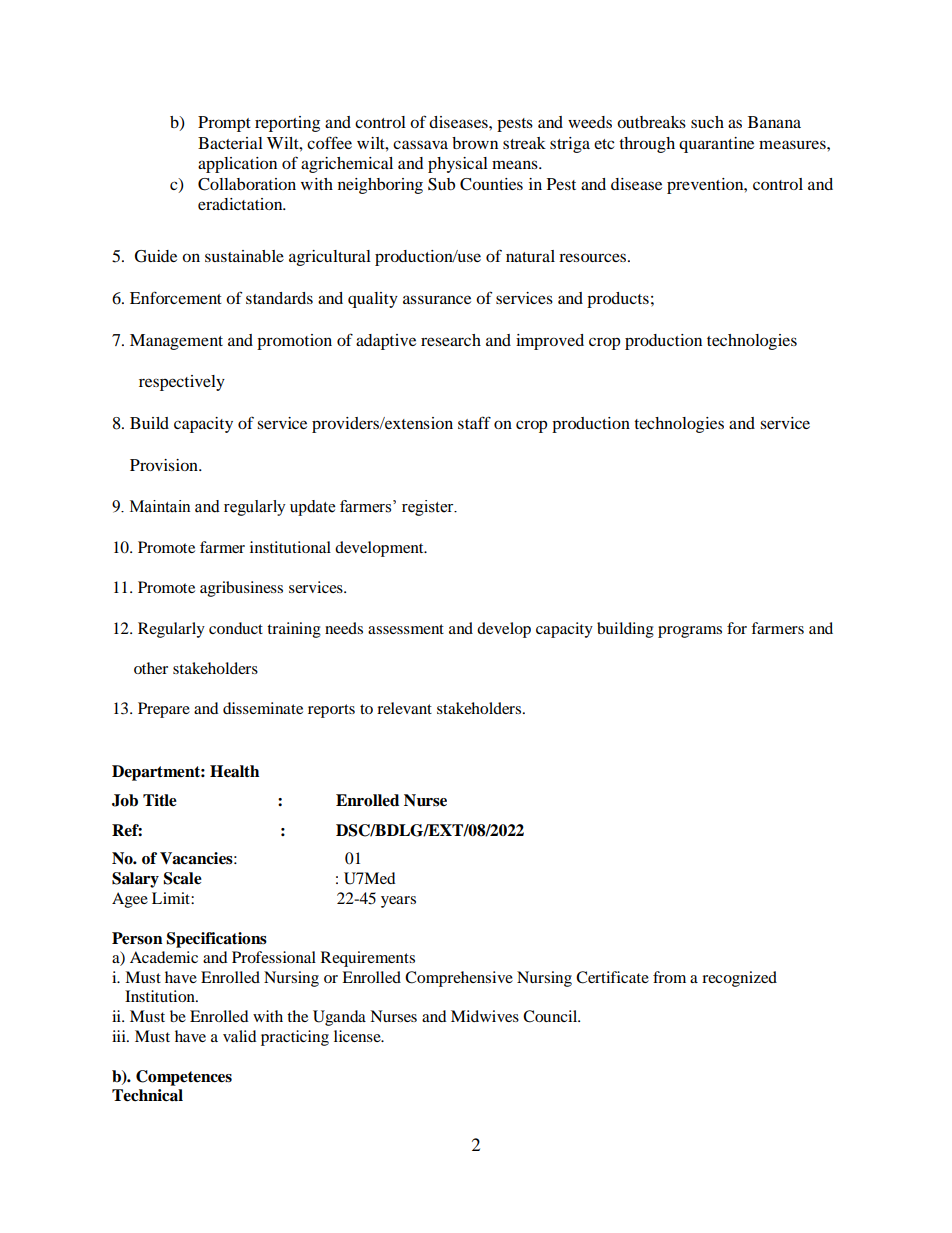 The image size is (952, 1233). I want to click on Competences, so click(184, 1078).
